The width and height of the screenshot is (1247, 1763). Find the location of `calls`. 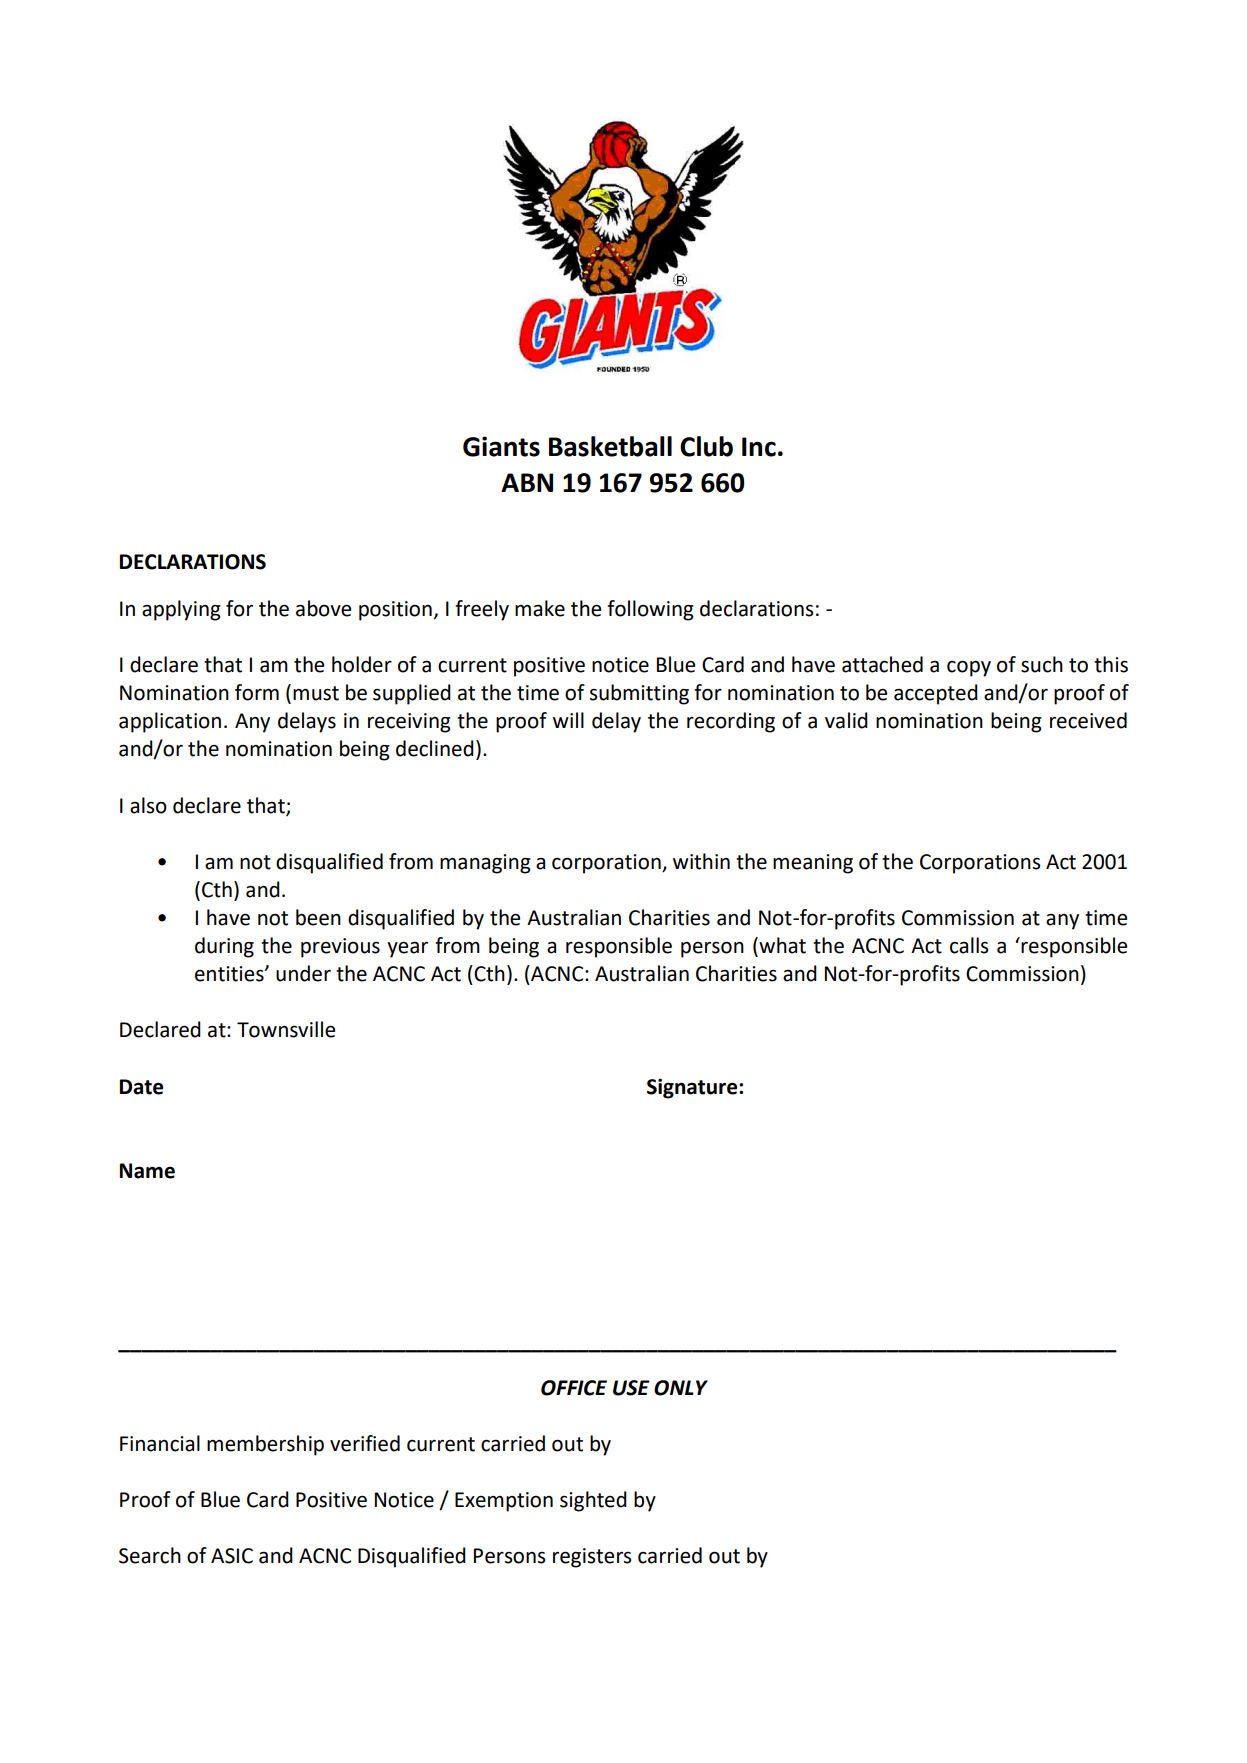

calls is located at coordinates (969, 945).
